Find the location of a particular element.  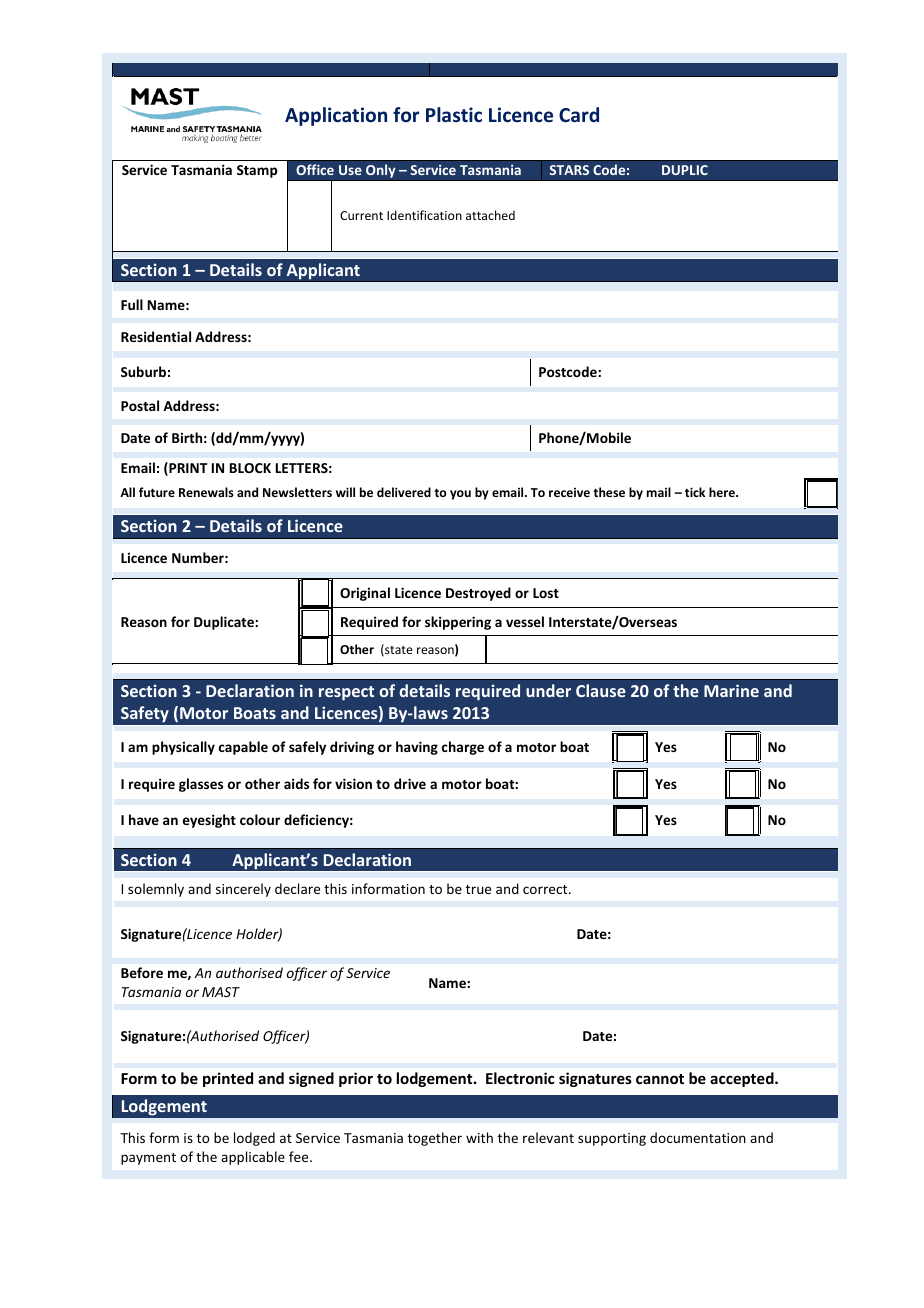

together is located at coordinates (435, 1139).
